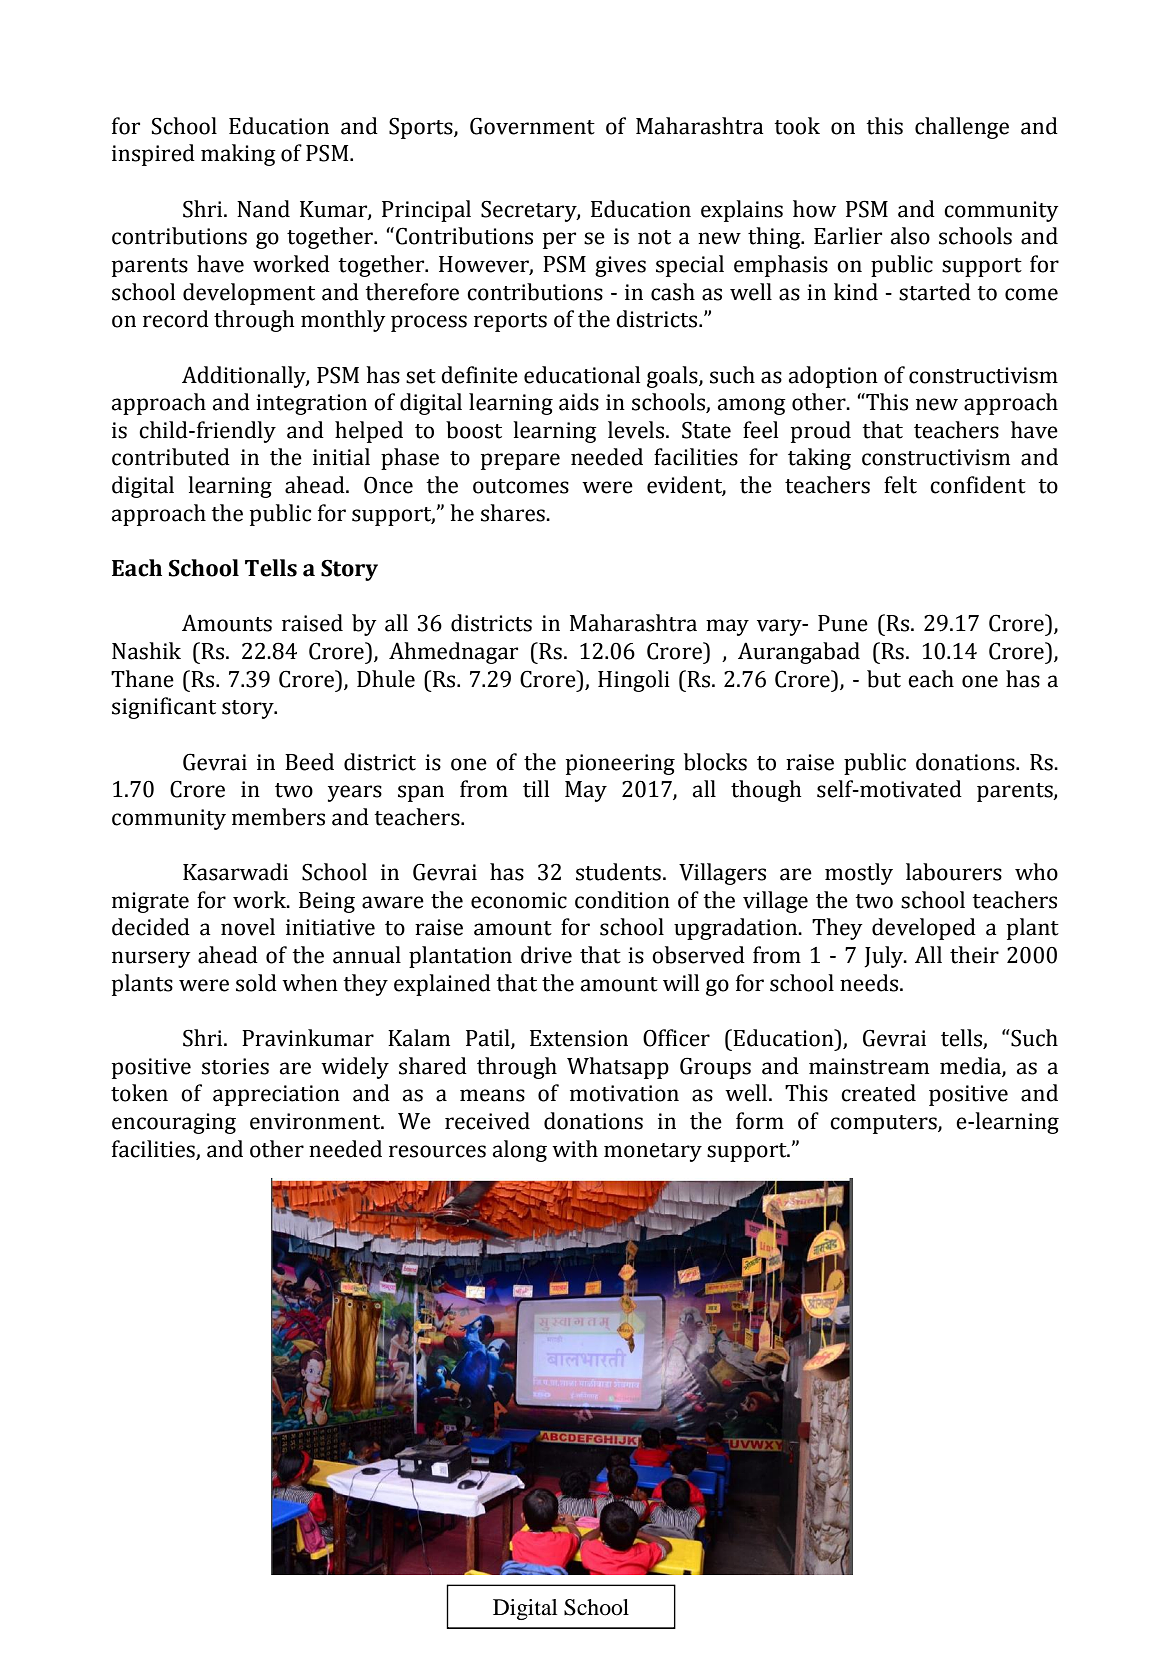  What do you see at coordinates (900, 485) in the screenshot?
I see `felt` at bounding box center [900, 485].
